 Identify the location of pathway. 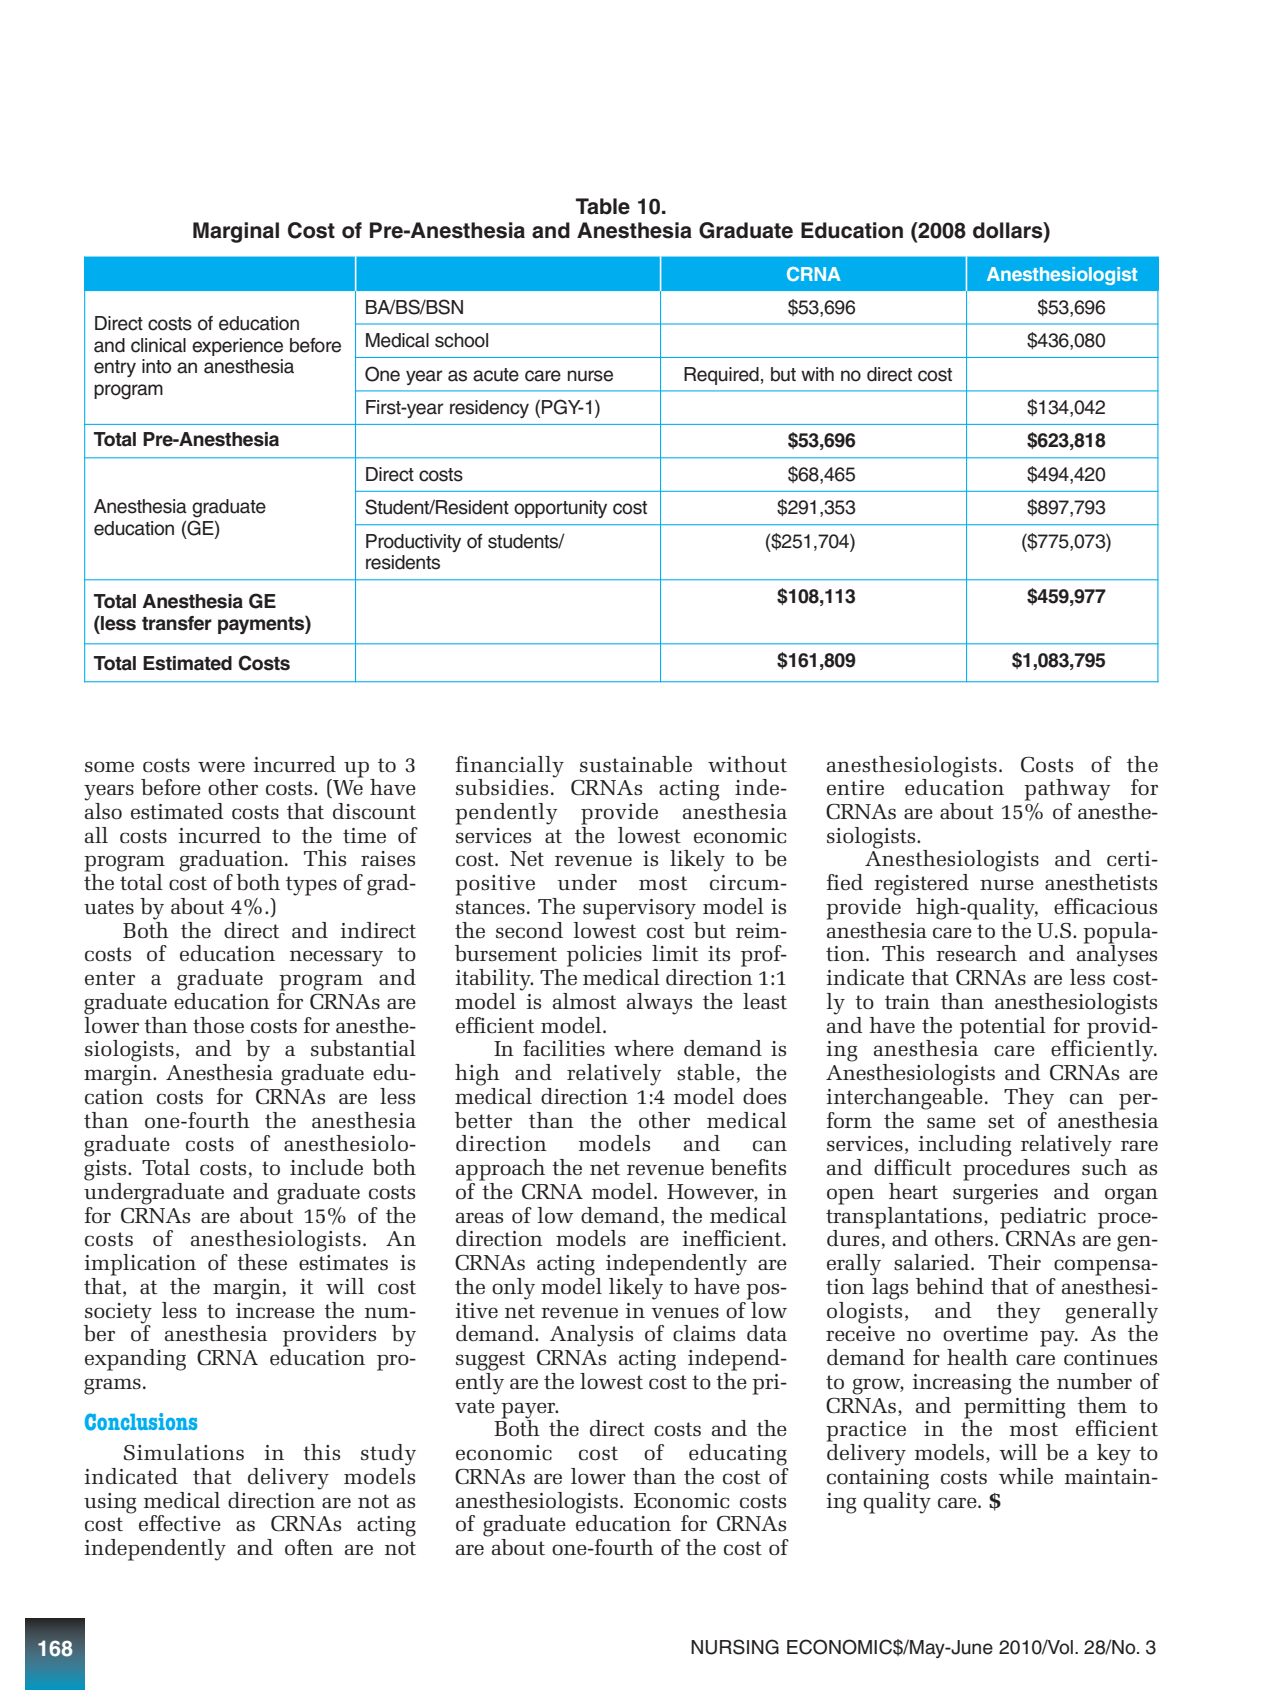
(1067, 790).
